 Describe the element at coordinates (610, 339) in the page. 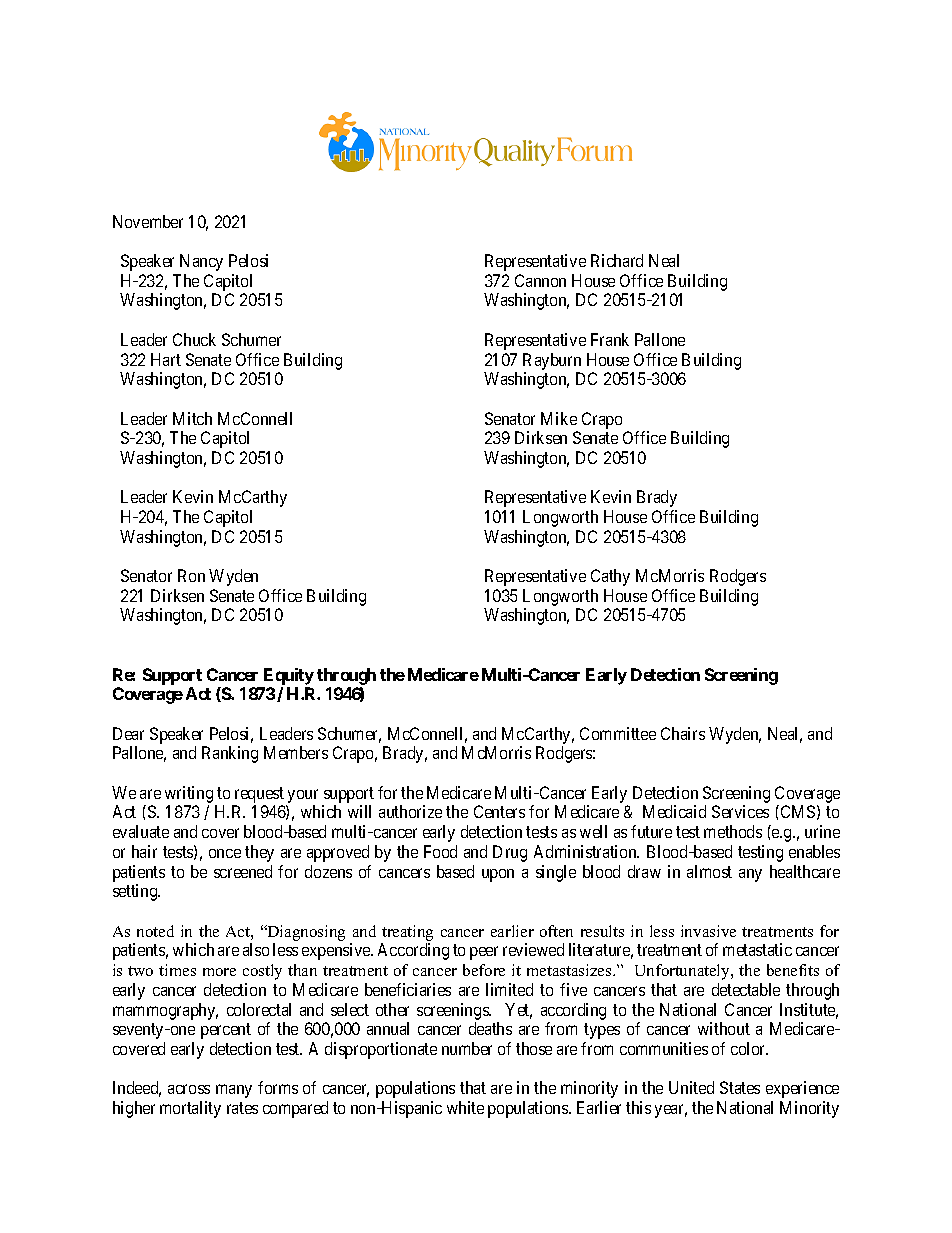

I see `Frank` at that location.
